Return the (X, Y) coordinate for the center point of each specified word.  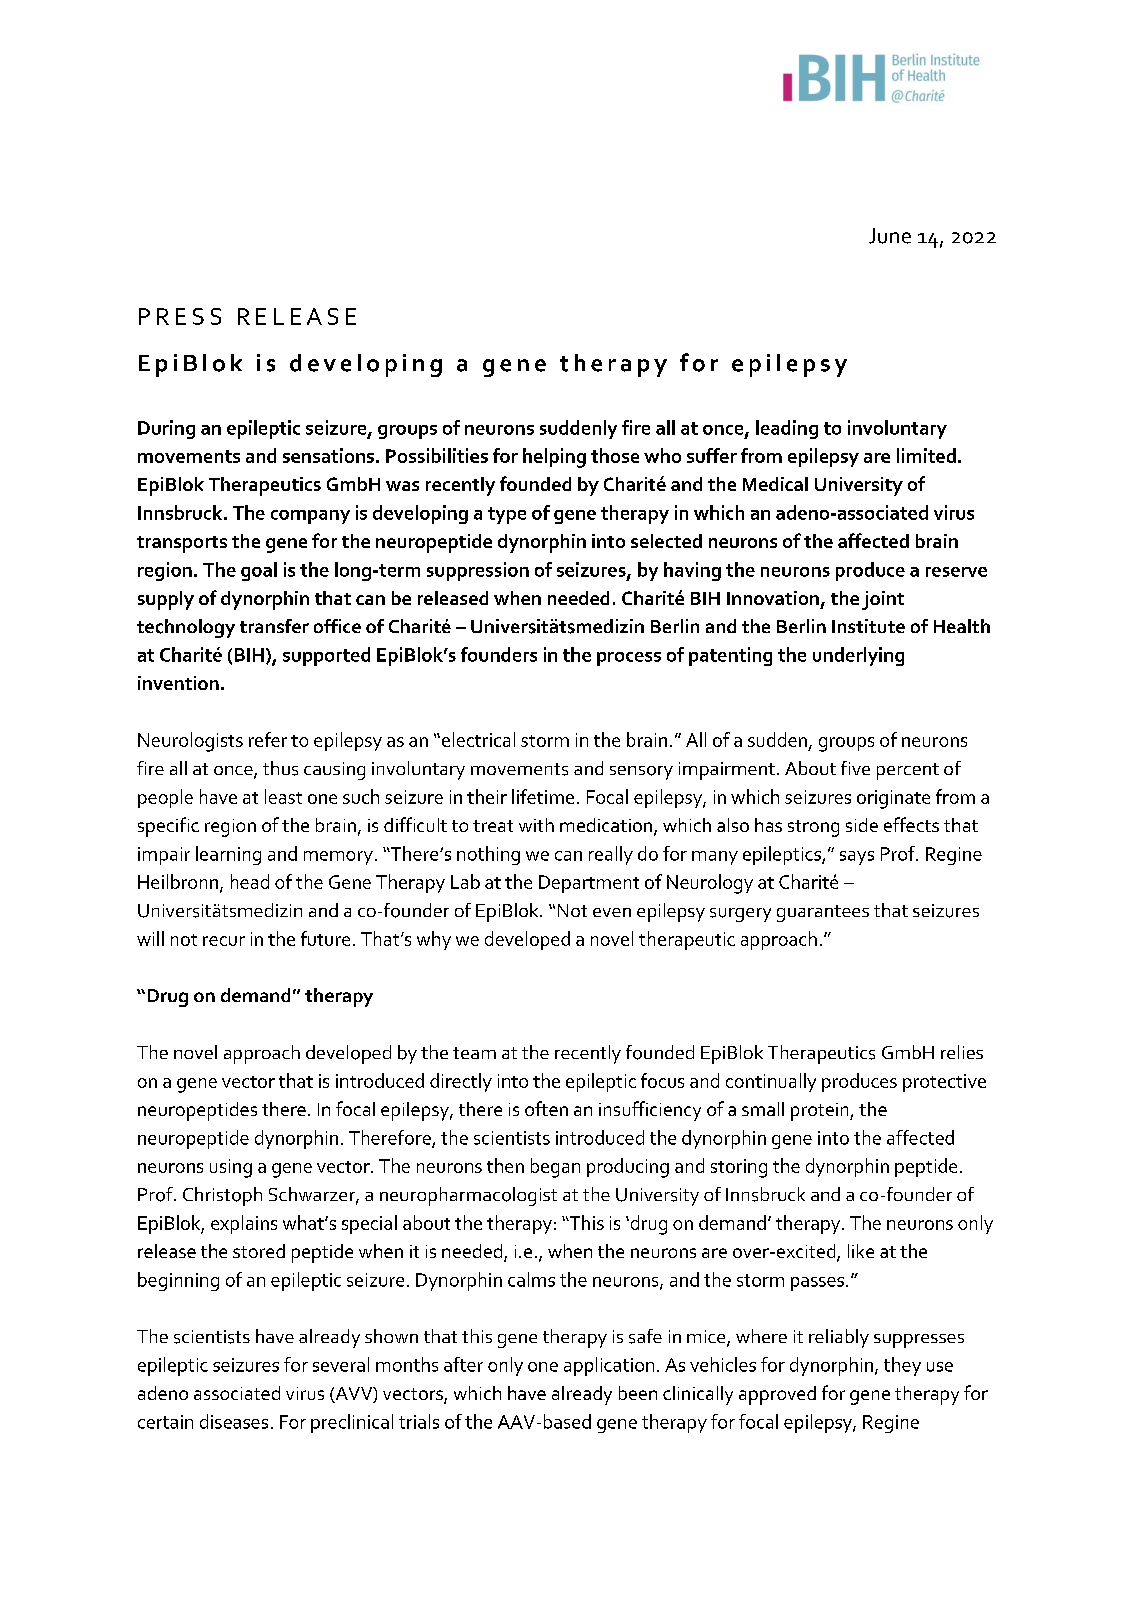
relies (962, 1052)
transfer (274, 626)
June (890, 236)
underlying (858, 656)
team (474, 1053)
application (609, 1366)
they (902, 1366)
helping (554, 458)
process (629, 659)
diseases (234, 1421)
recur (224, 941)
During (166, 429)
